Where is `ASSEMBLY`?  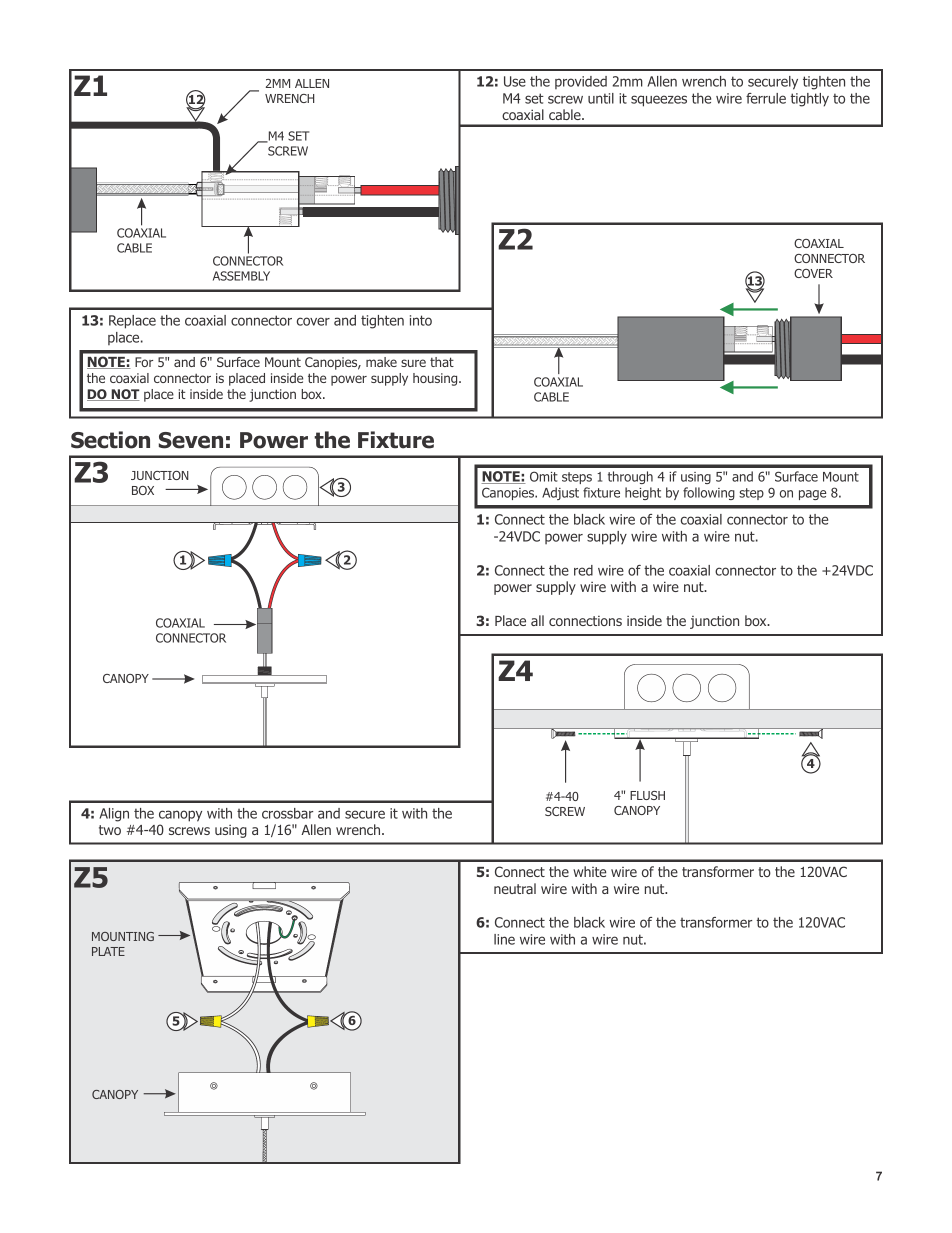 ASSEMBLY is located at coordinates (241, 276).
